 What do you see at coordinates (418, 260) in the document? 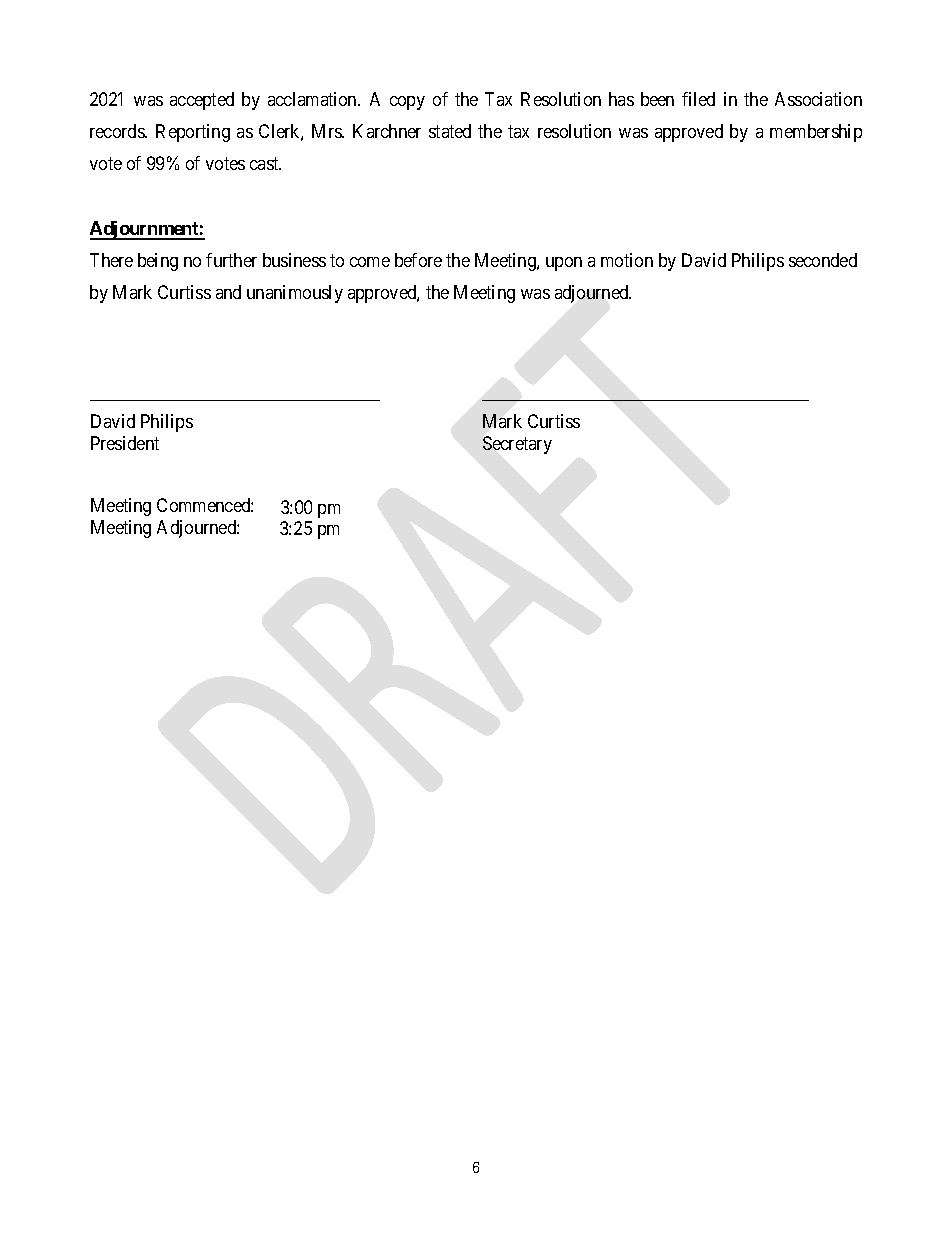
I see `before` at bounding box center [418, 260].
